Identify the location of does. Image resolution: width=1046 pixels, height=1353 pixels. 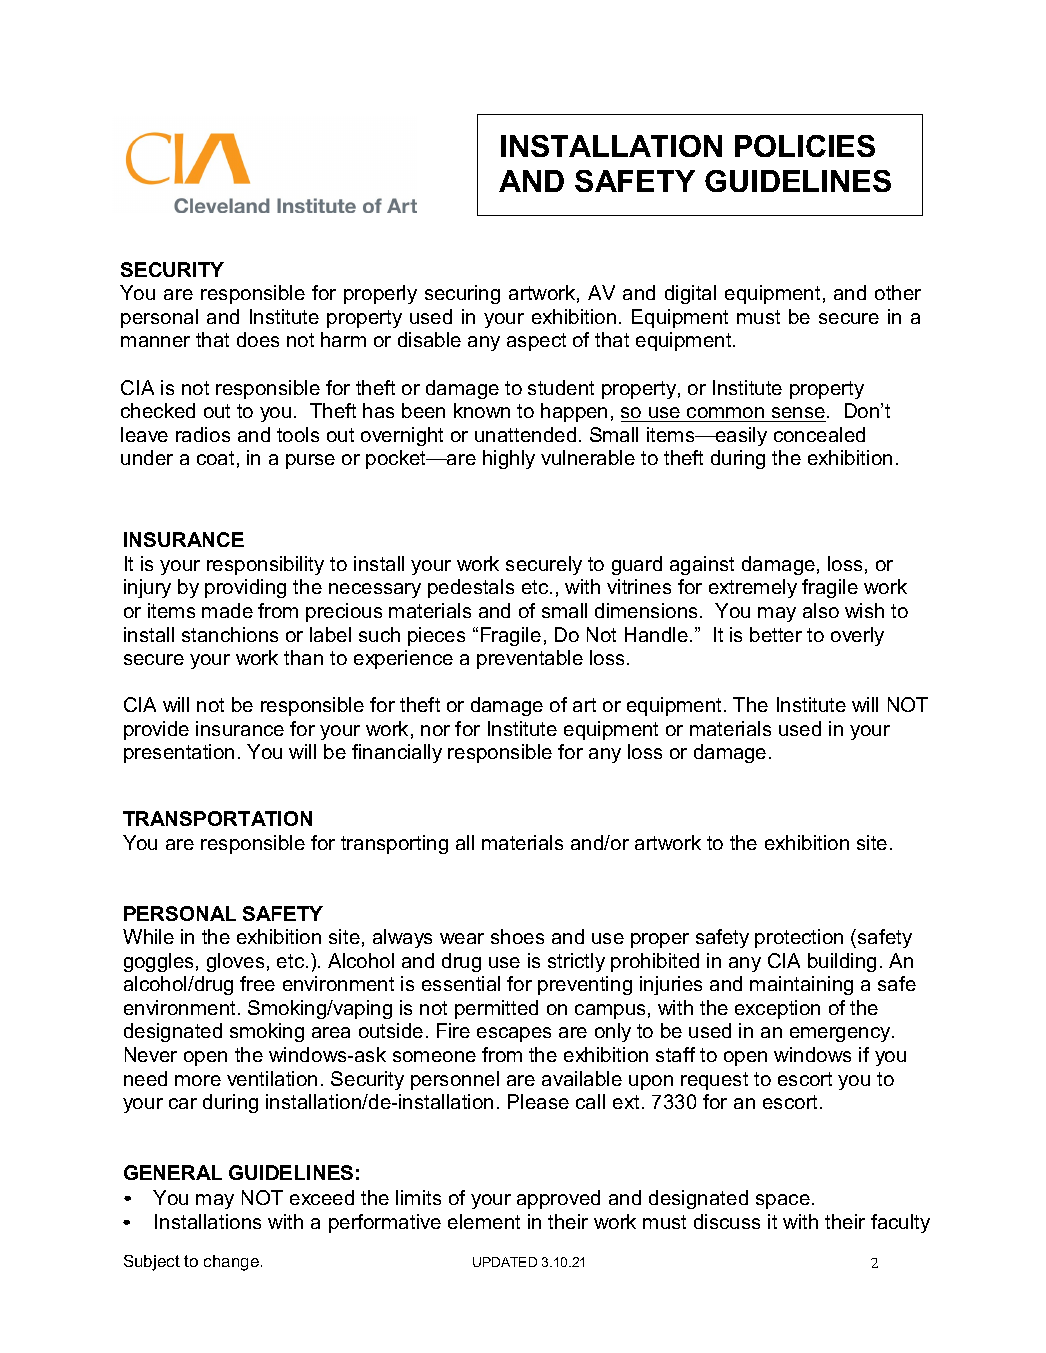
(258, 339).
